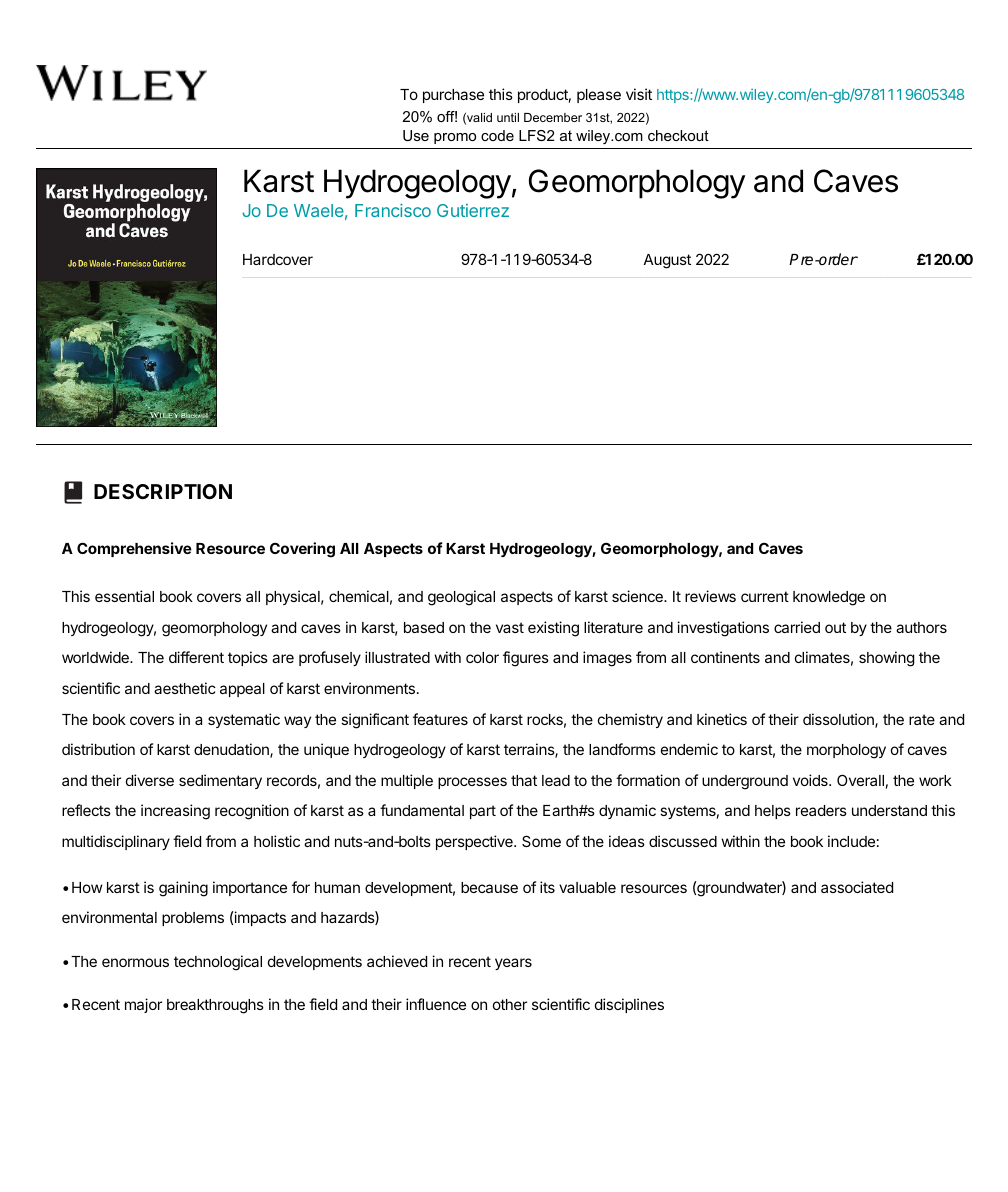 The image size is (1008, 1192). Describe the element at coordinates (811, 780) in the screenshot. I see `voids` at that location.
